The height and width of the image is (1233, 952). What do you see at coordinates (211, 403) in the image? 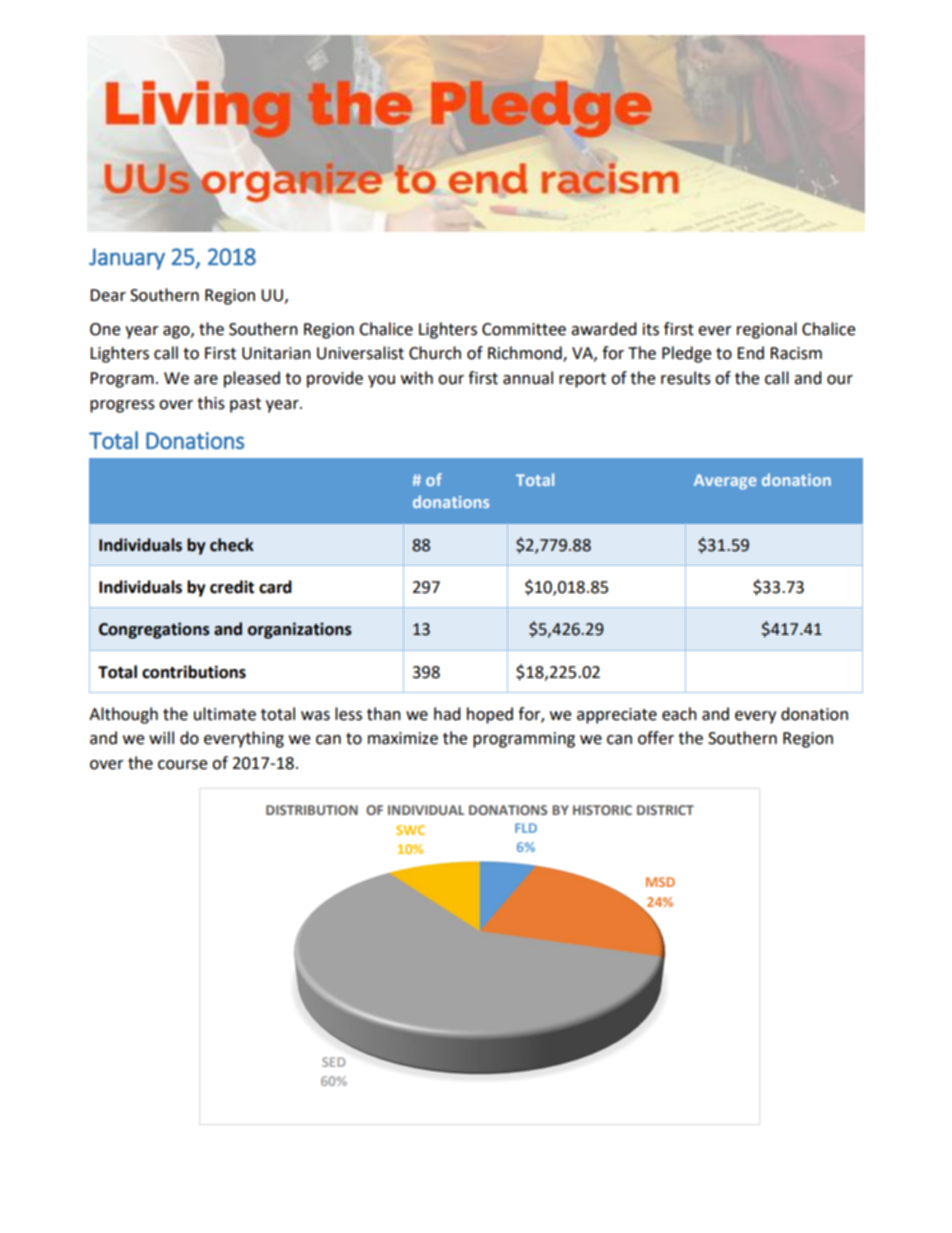
I see `this` at bounding box center [211, 403].
